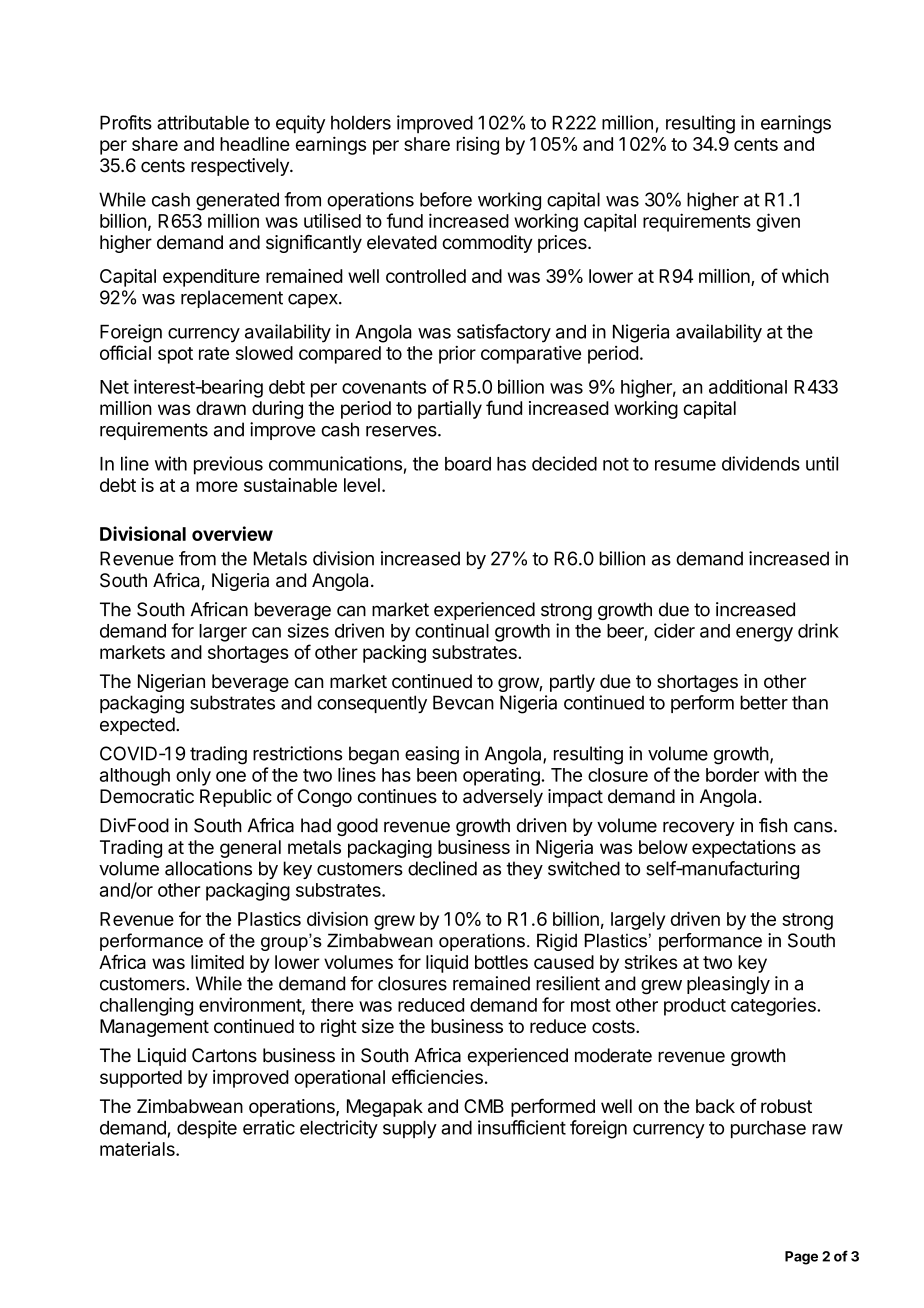 This page has height=1308, width=924. What do you see at coordinates (478, 146) in the page?
I see `rising` at bounding box center [478, 146].
